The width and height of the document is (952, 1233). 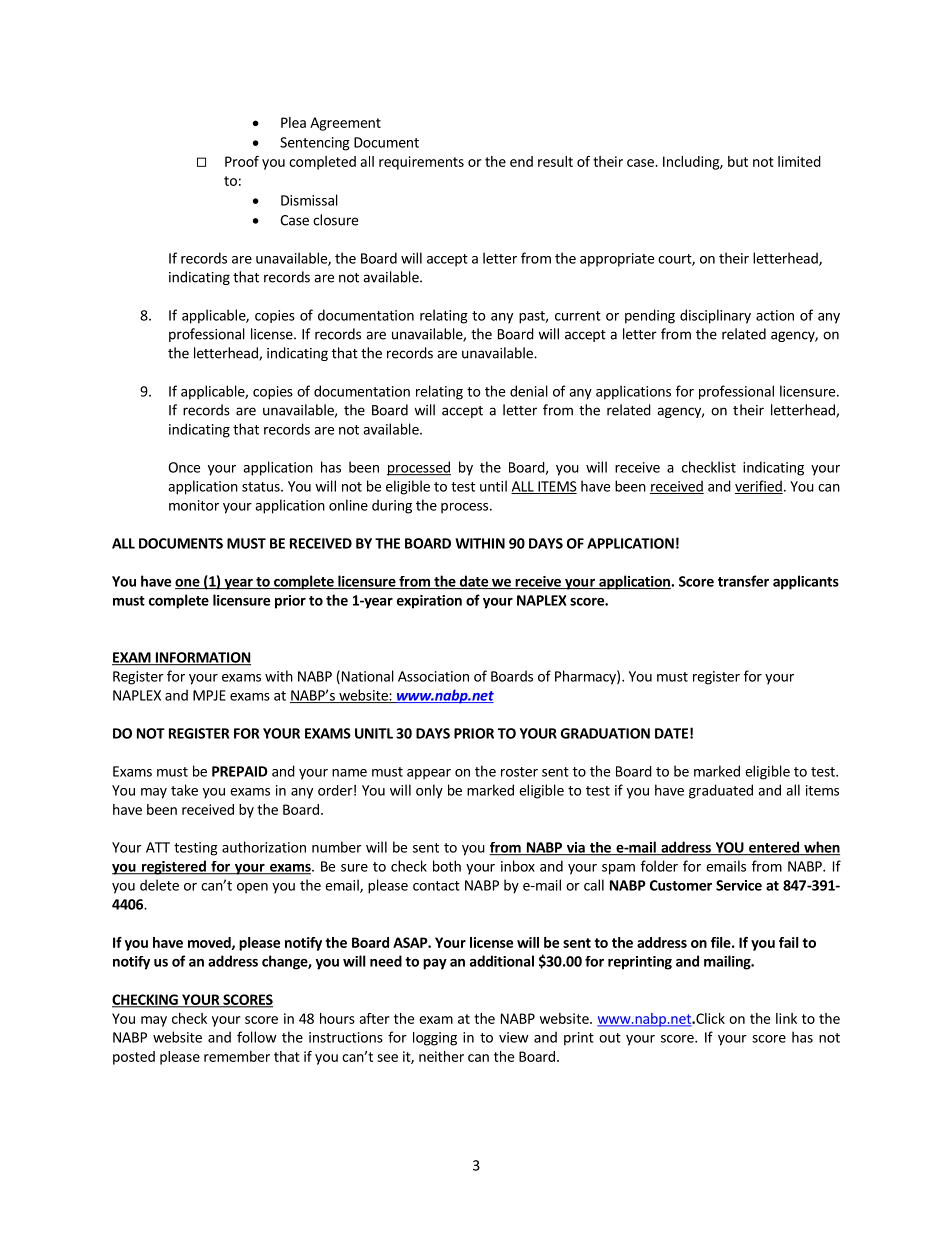 I want to click on view, so click(x=513, y=1037).
